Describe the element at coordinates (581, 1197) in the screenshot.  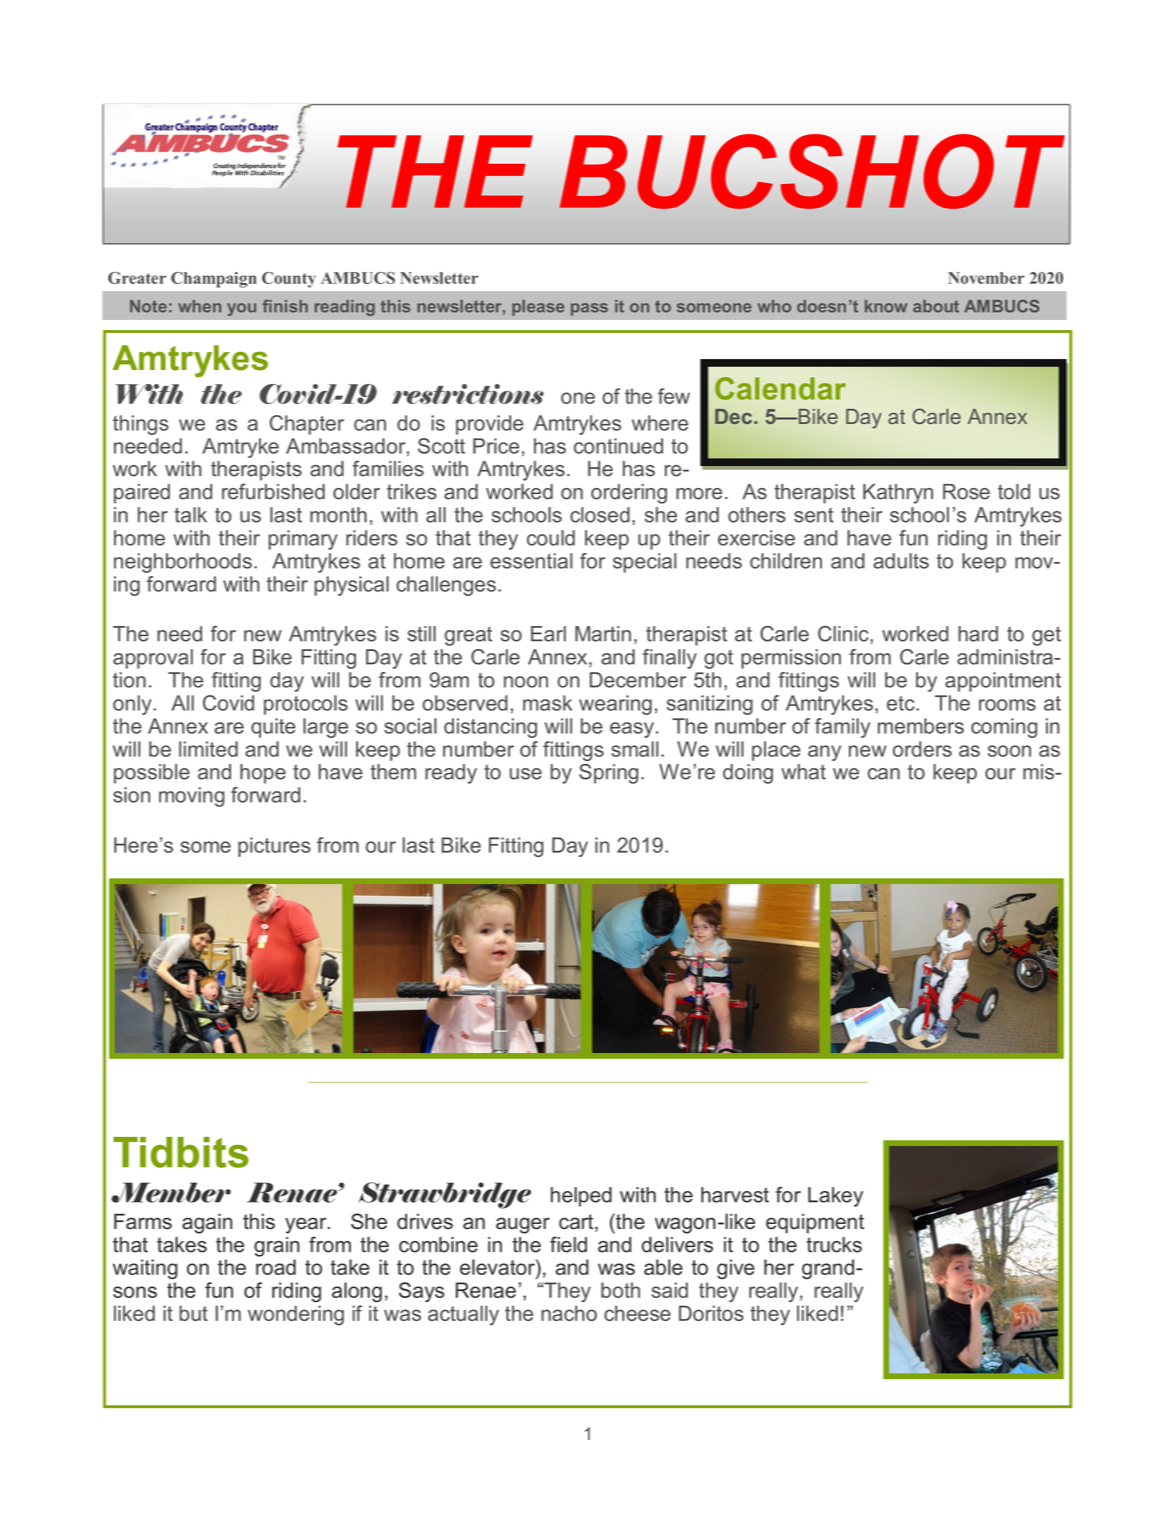
I see `helped` at that location.
